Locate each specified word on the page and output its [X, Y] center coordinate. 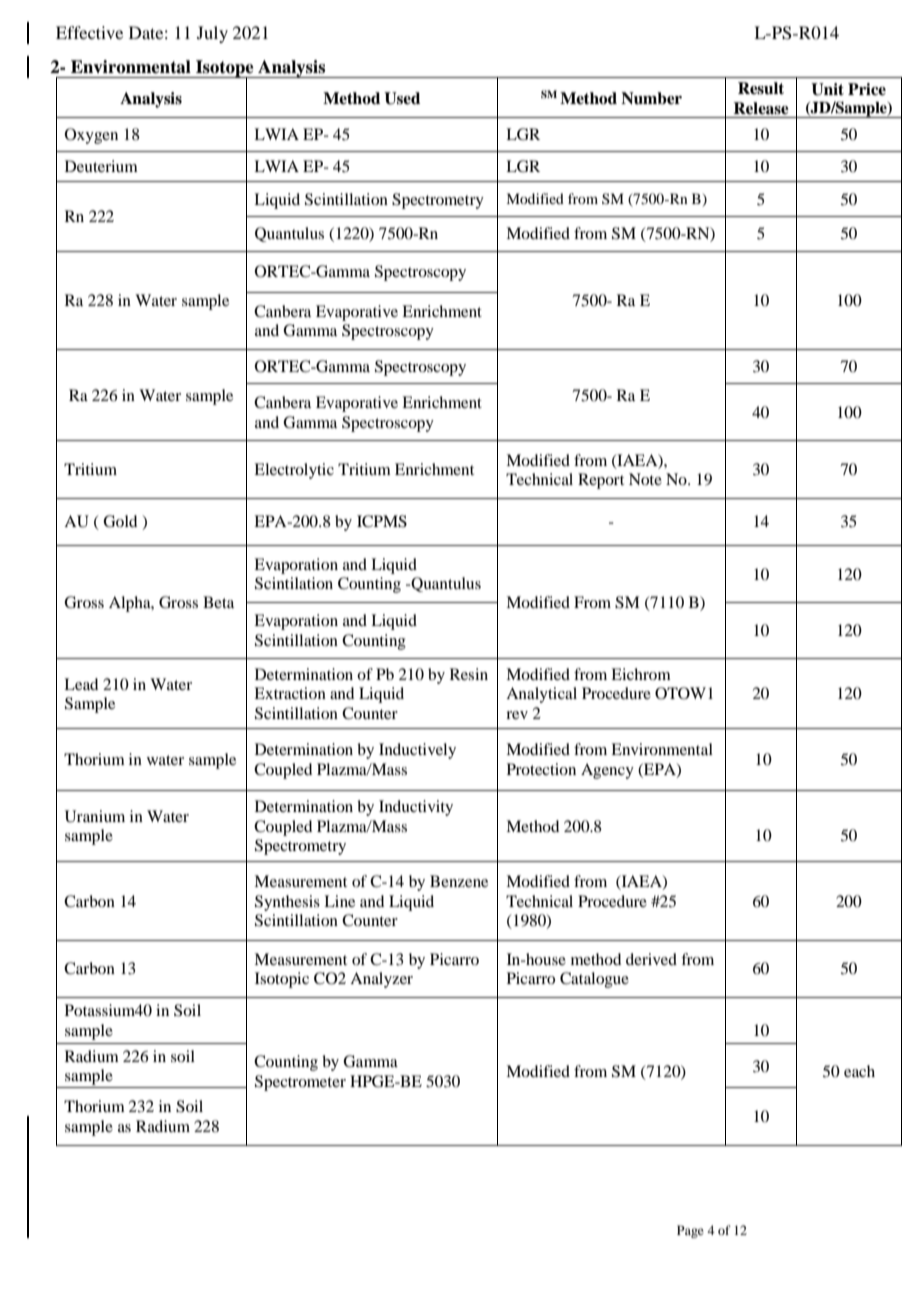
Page [690, 1231]
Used [402, 98]
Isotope [225, 69]
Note [645, 479]
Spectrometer [300, 1083]
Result [761, 88]
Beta [218, 602]
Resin [469, 674]
